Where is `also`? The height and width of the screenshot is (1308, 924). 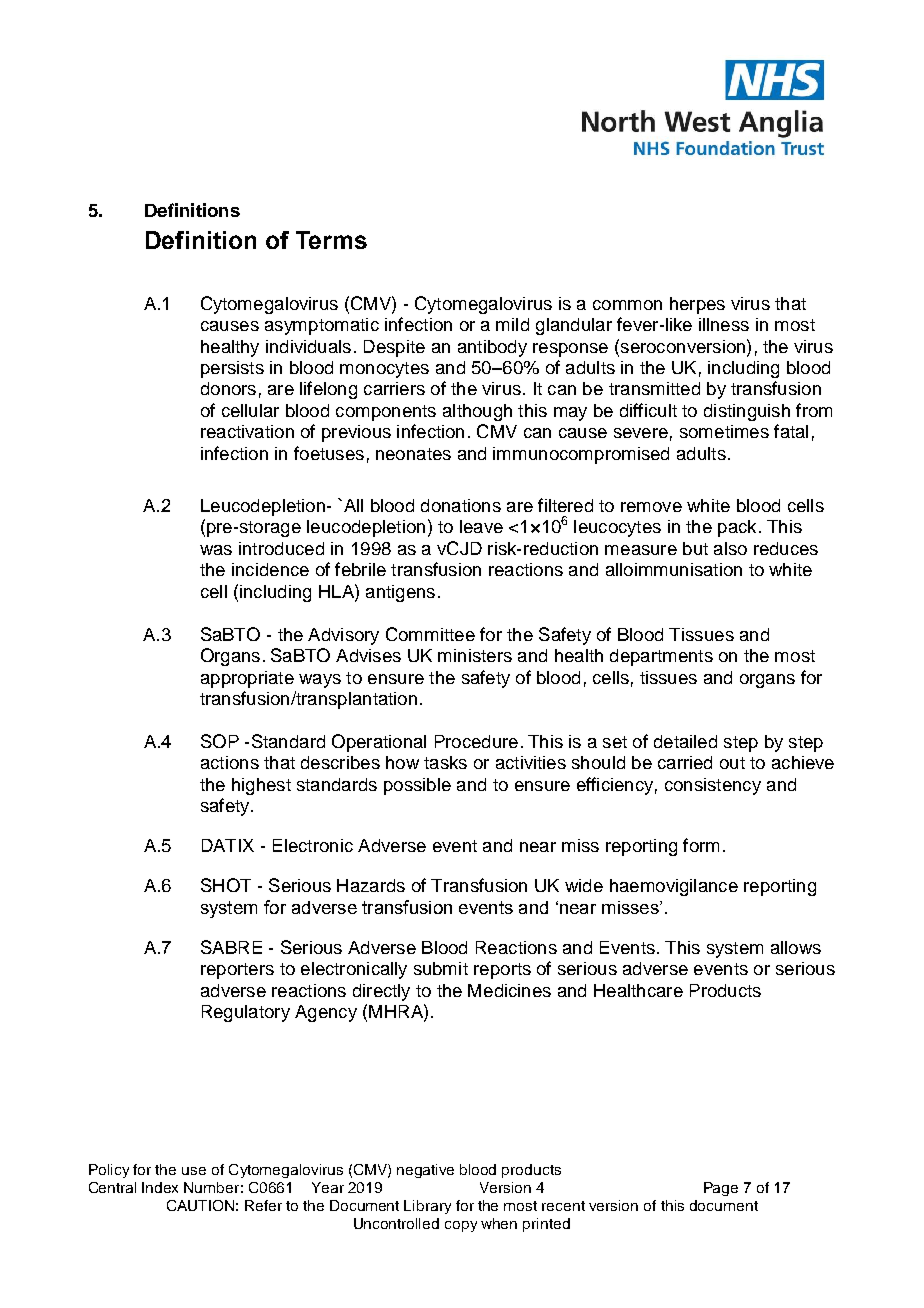
also is located at coordinates (730, 548).
